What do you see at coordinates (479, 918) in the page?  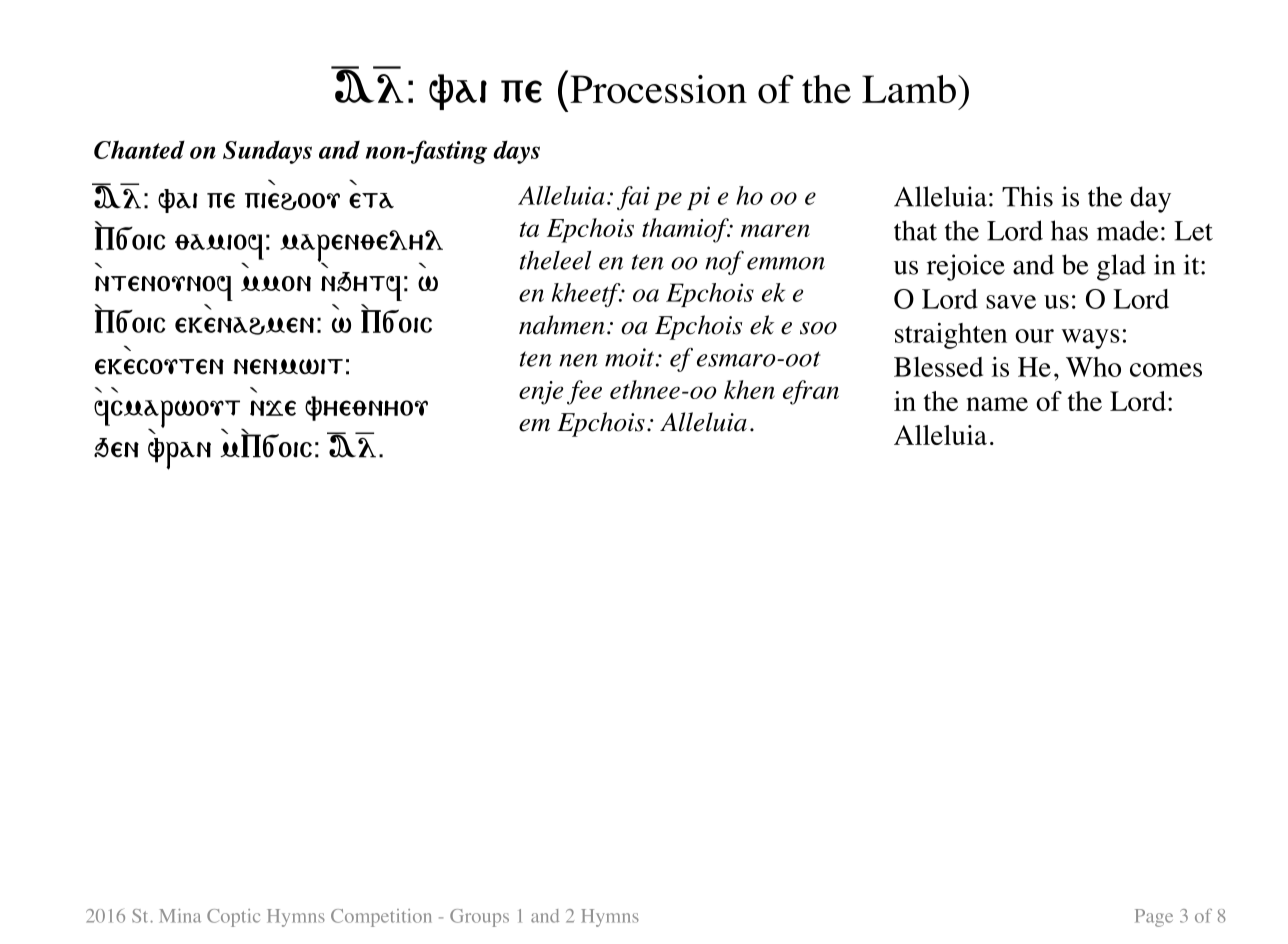 I see `Groups` at bounding box center [479, 918].
